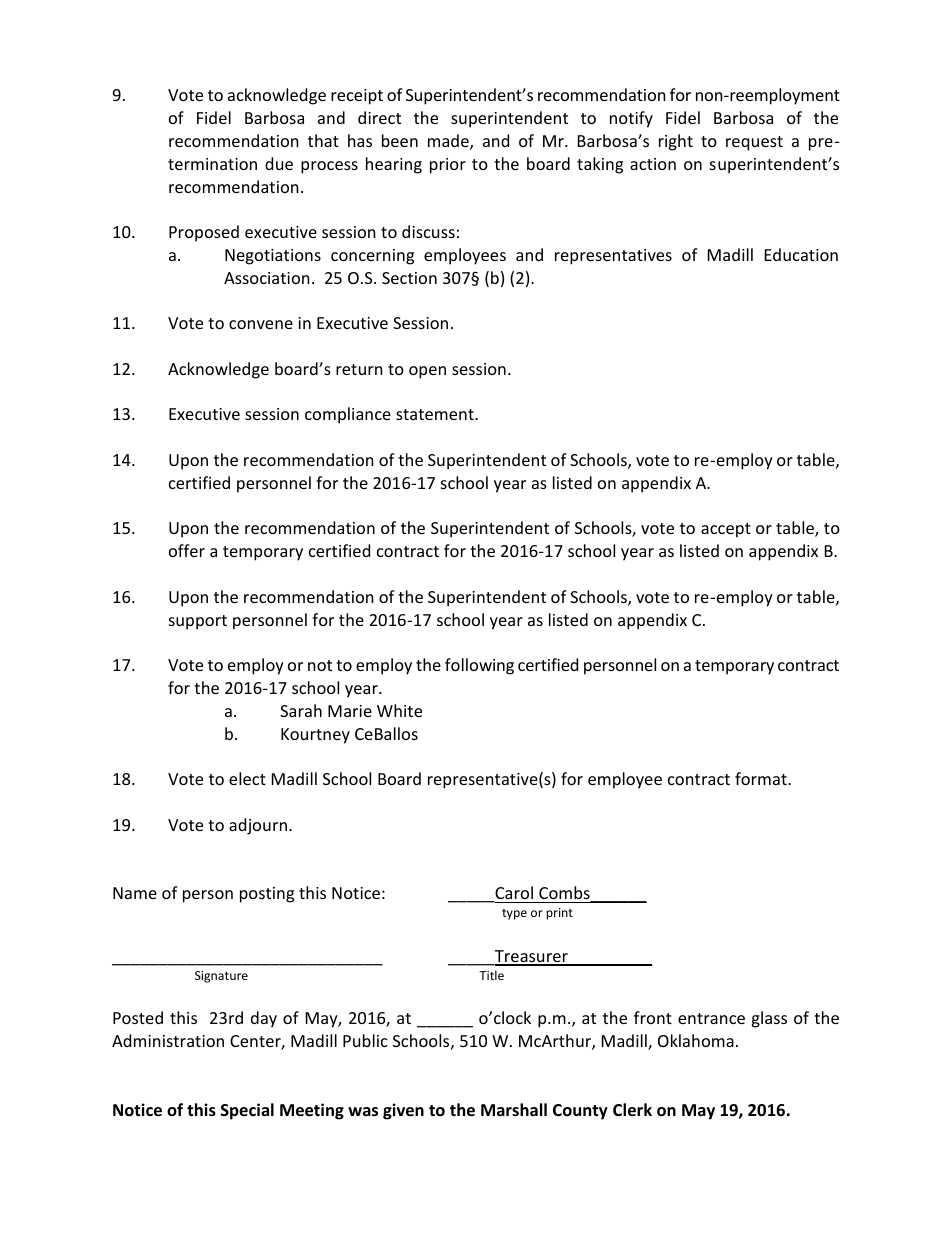 This image has width=952, height=1233. Describe the element at coordinates (514, 1109) in the image. I see `Marshall` at that location.
